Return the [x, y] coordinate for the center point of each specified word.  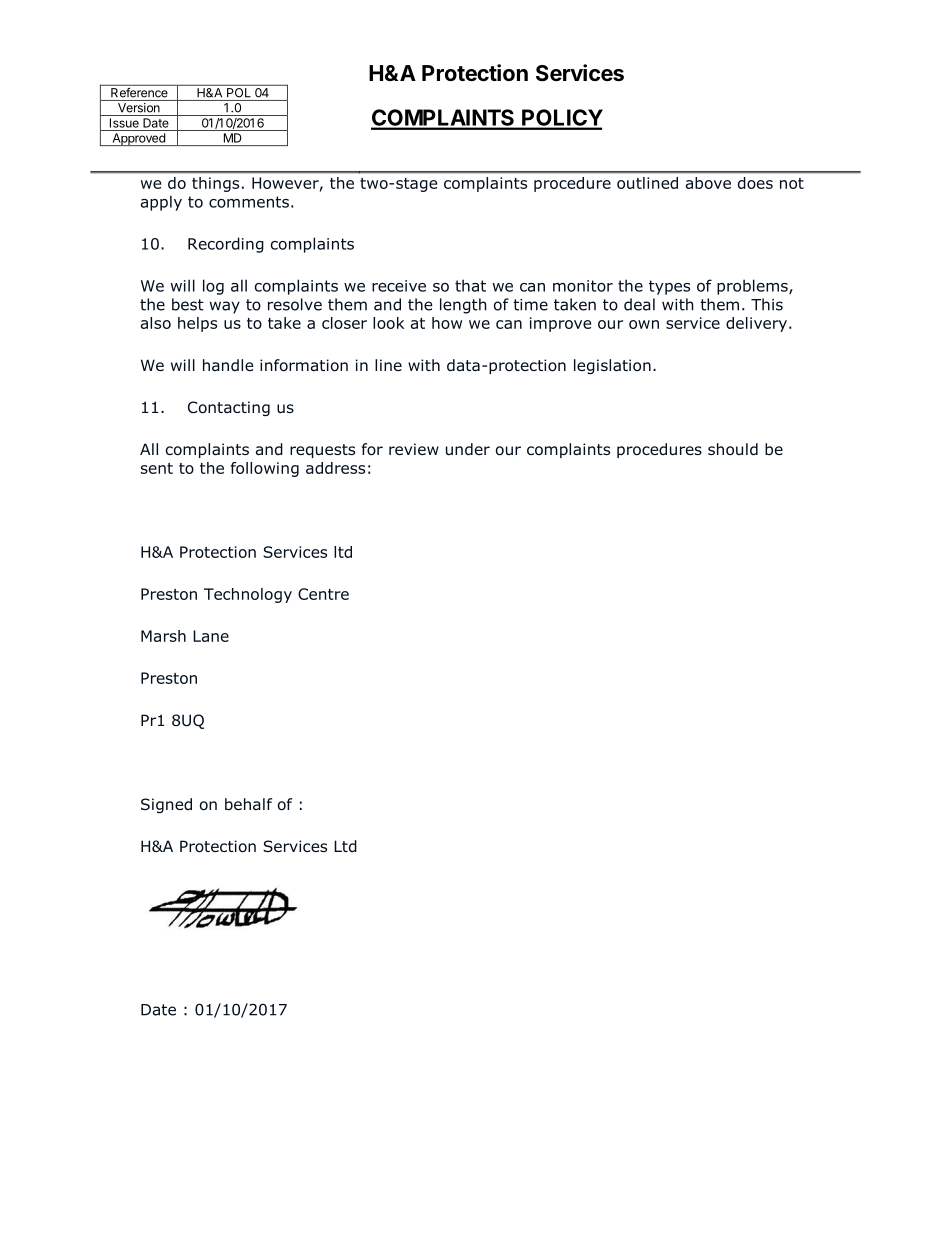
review [414, 449]
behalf [248, 804]
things [215, 184]
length [463, 306]
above [708, 183]
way [225, 307]
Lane [211, 636]
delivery [756, 324]
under [468, 449]
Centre [323, 594]
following [265, 469]
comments [249, 202]
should [733, 449]
